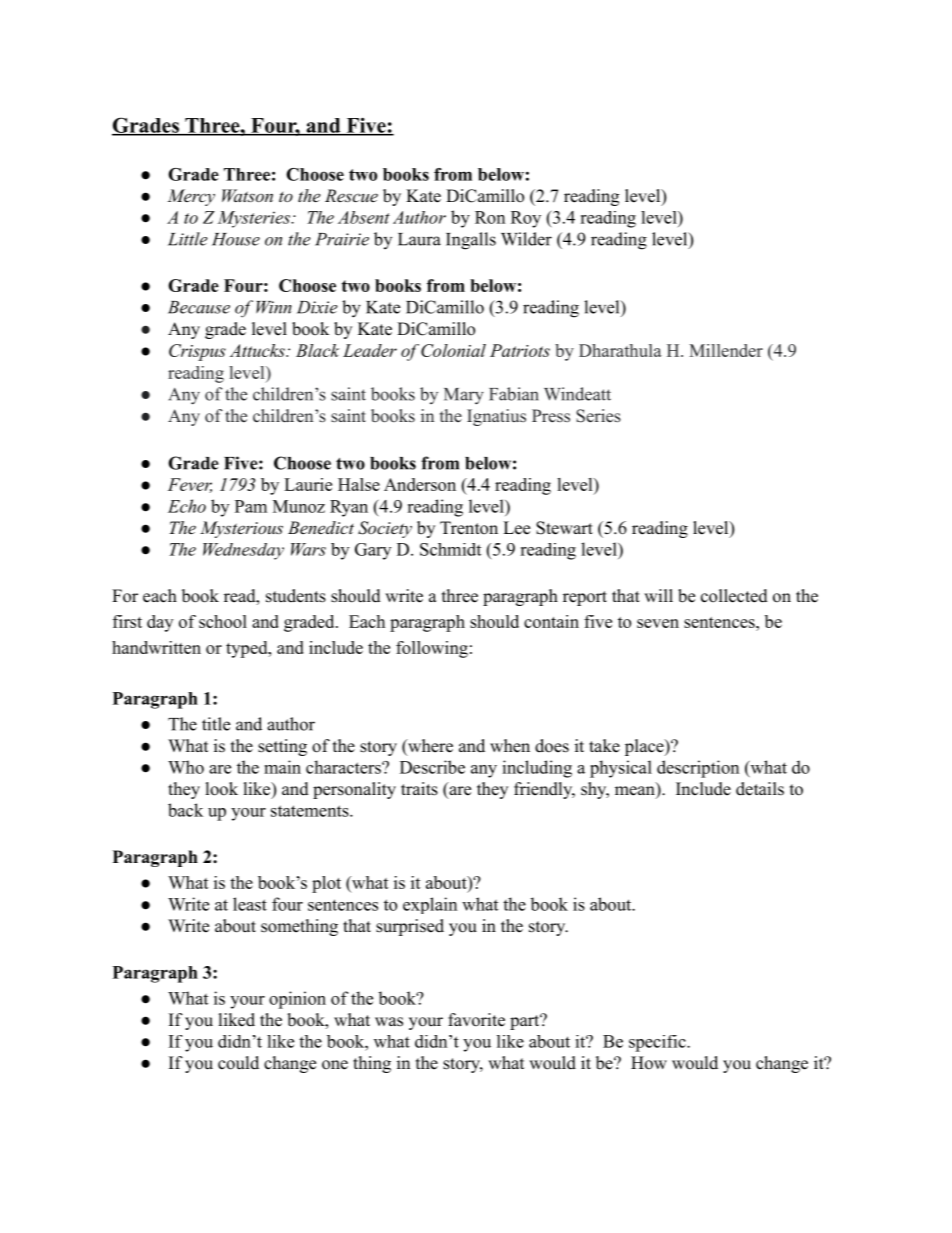 The height and width of the screenshot is (1233, 952). What do you see at coordinates (197, 352) in the screenshot?
I see `Crispus` at bounding box center [197, 352].
